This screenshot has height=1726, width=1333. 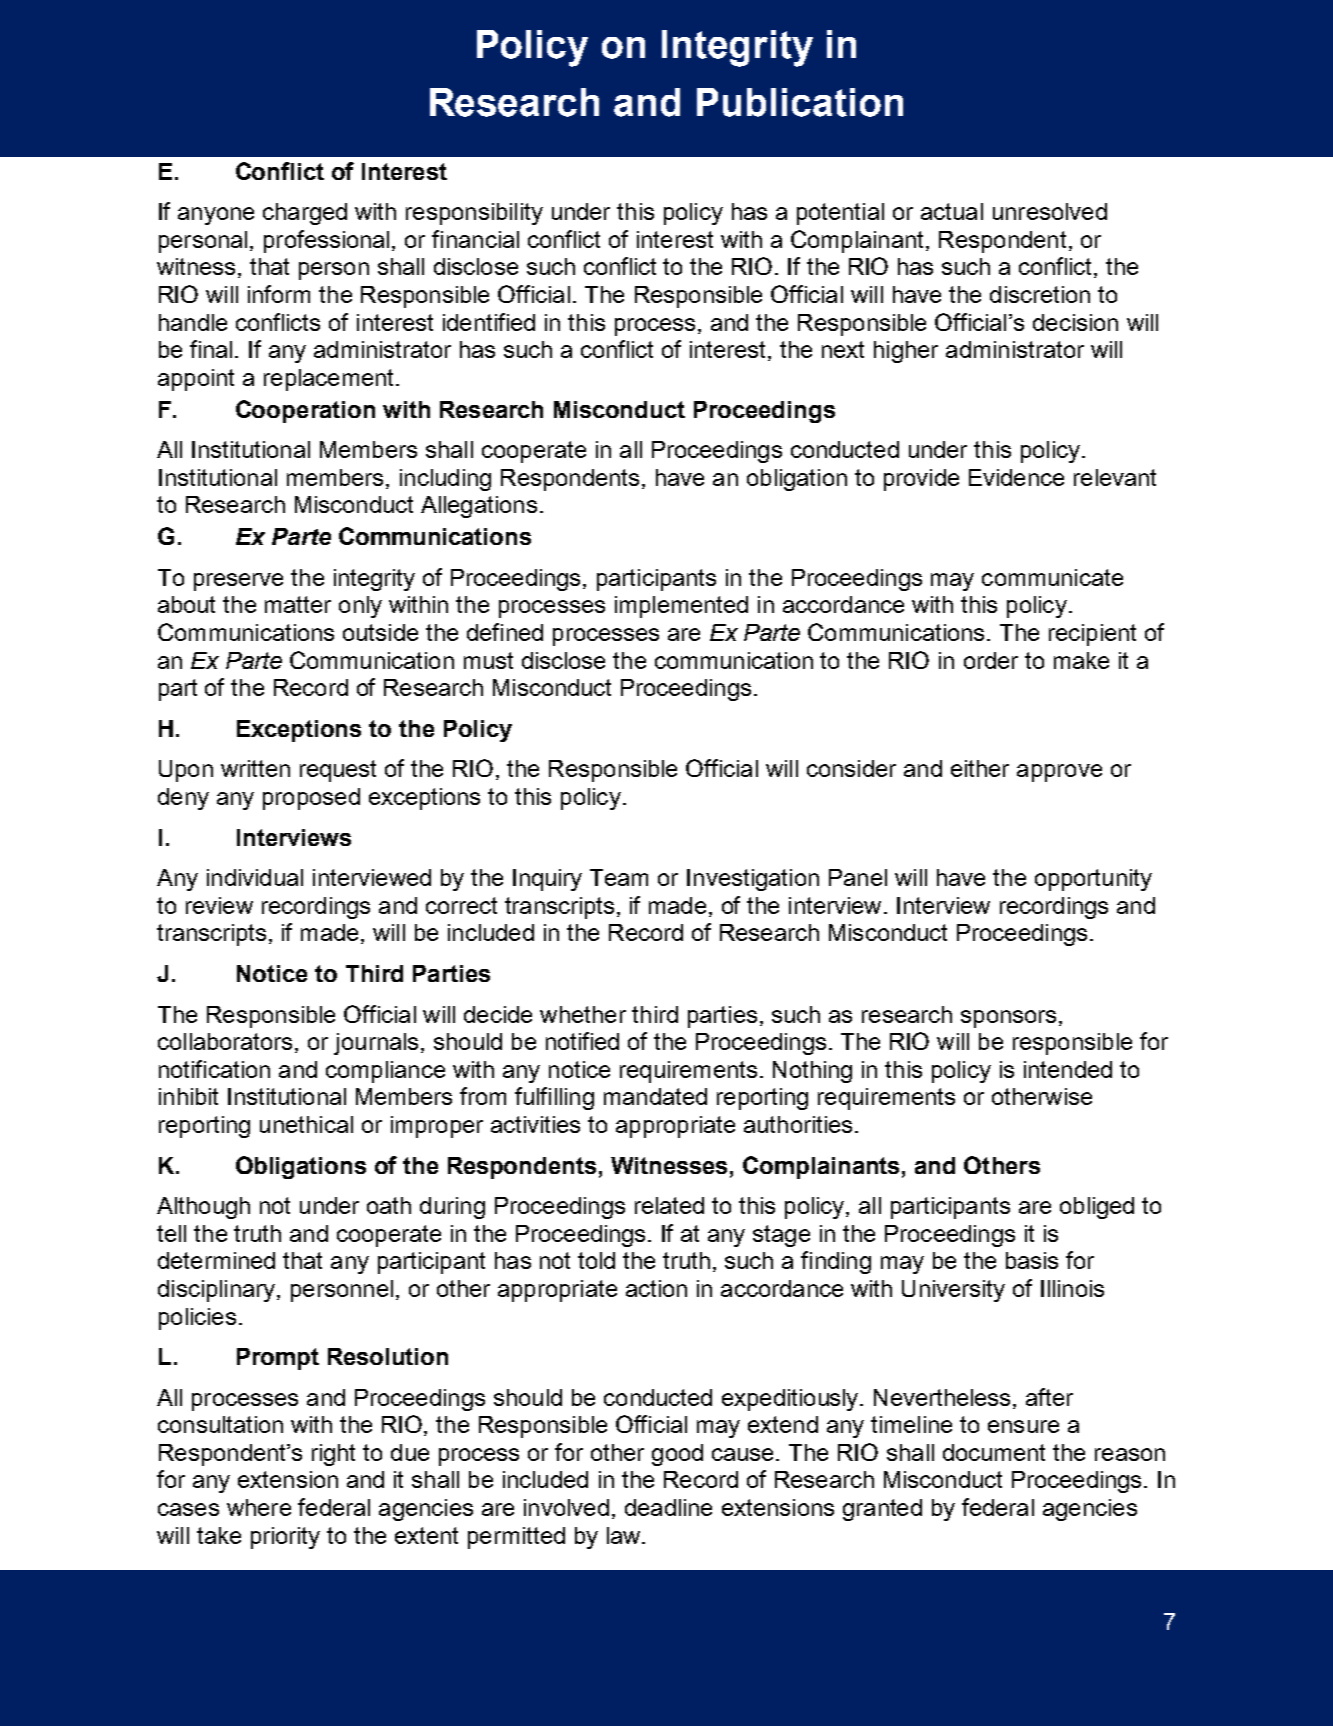 What do you see at coordinates (311, 799) in the screenshot?
I see `proposed` at bounding box center [311, 799].
